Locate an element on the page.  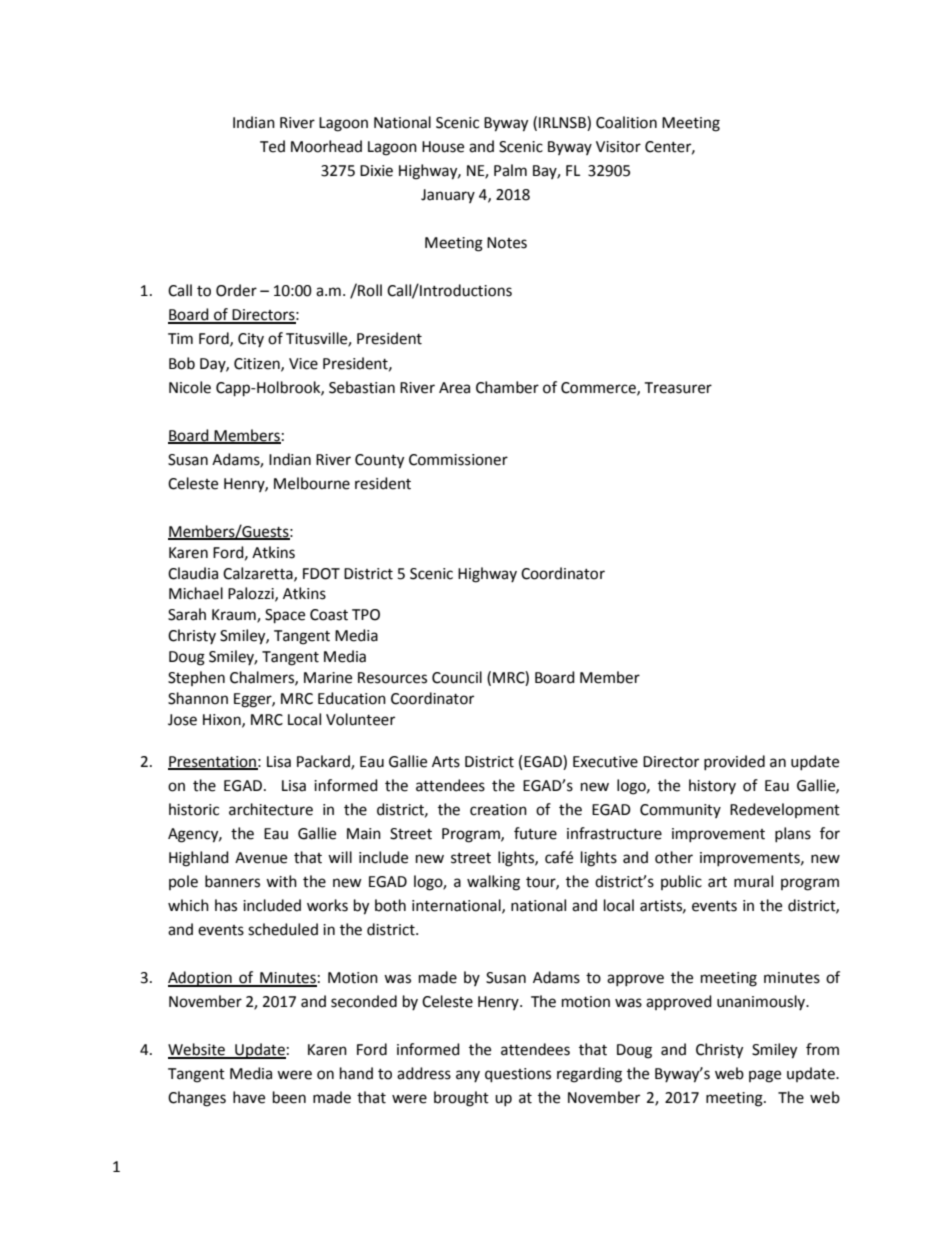
Ted is located at coordinates (272, 146).
